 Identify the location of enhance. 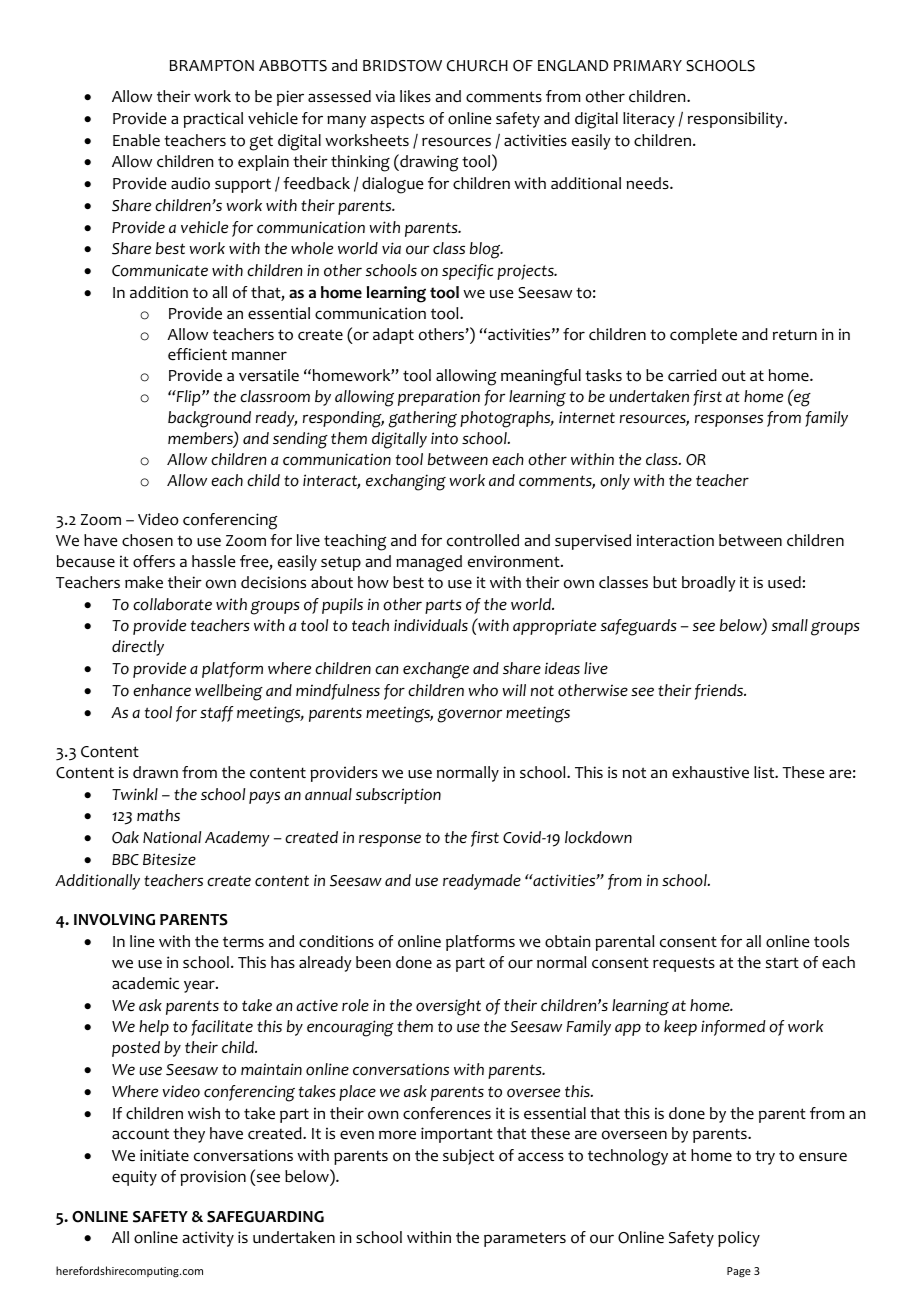
(162, 690).
